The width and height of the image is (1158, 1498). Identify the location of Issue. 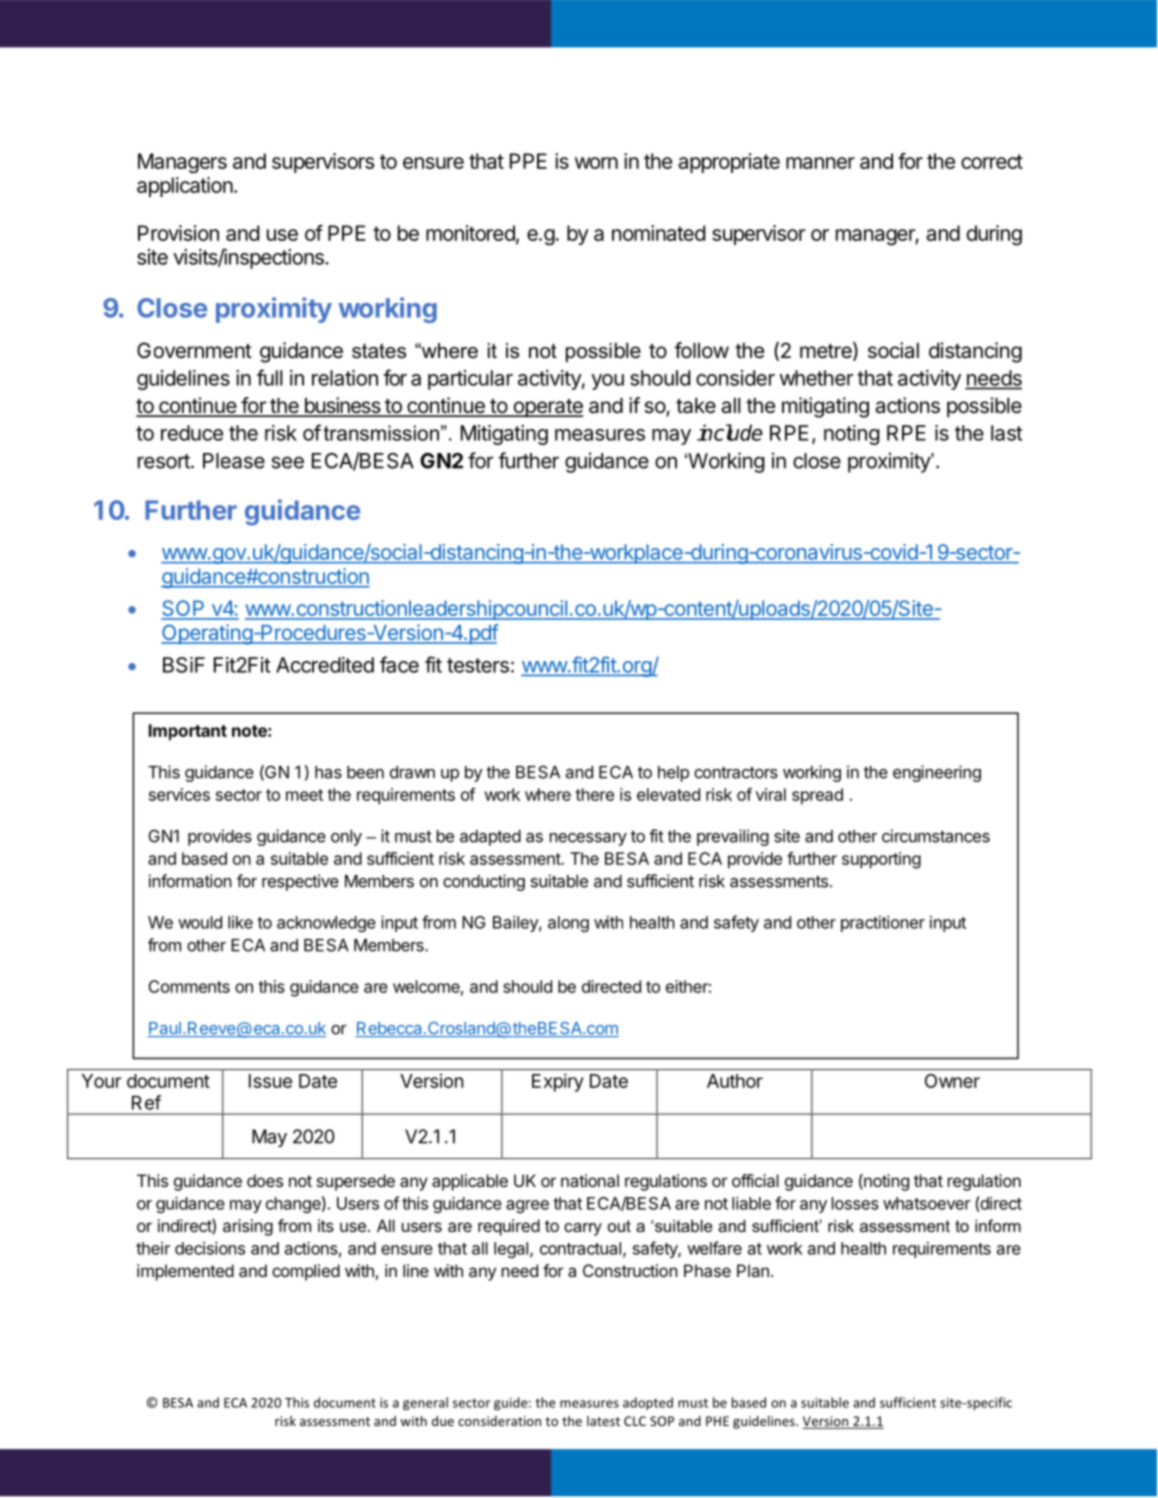
(270, 1081).
